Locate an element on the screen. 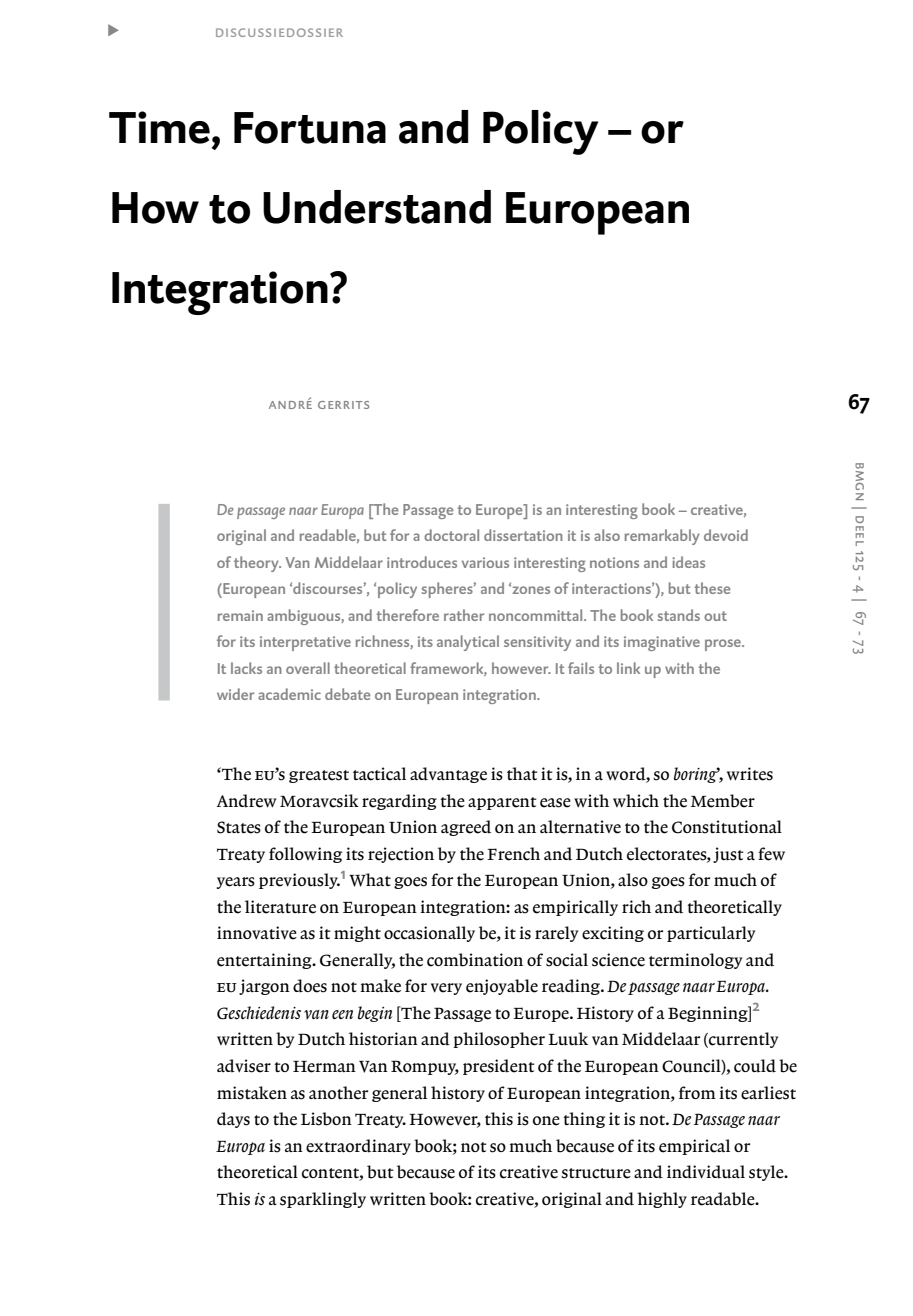 This screenshot has height=1316, width=913. theory is located at coordinates (257, 564).
